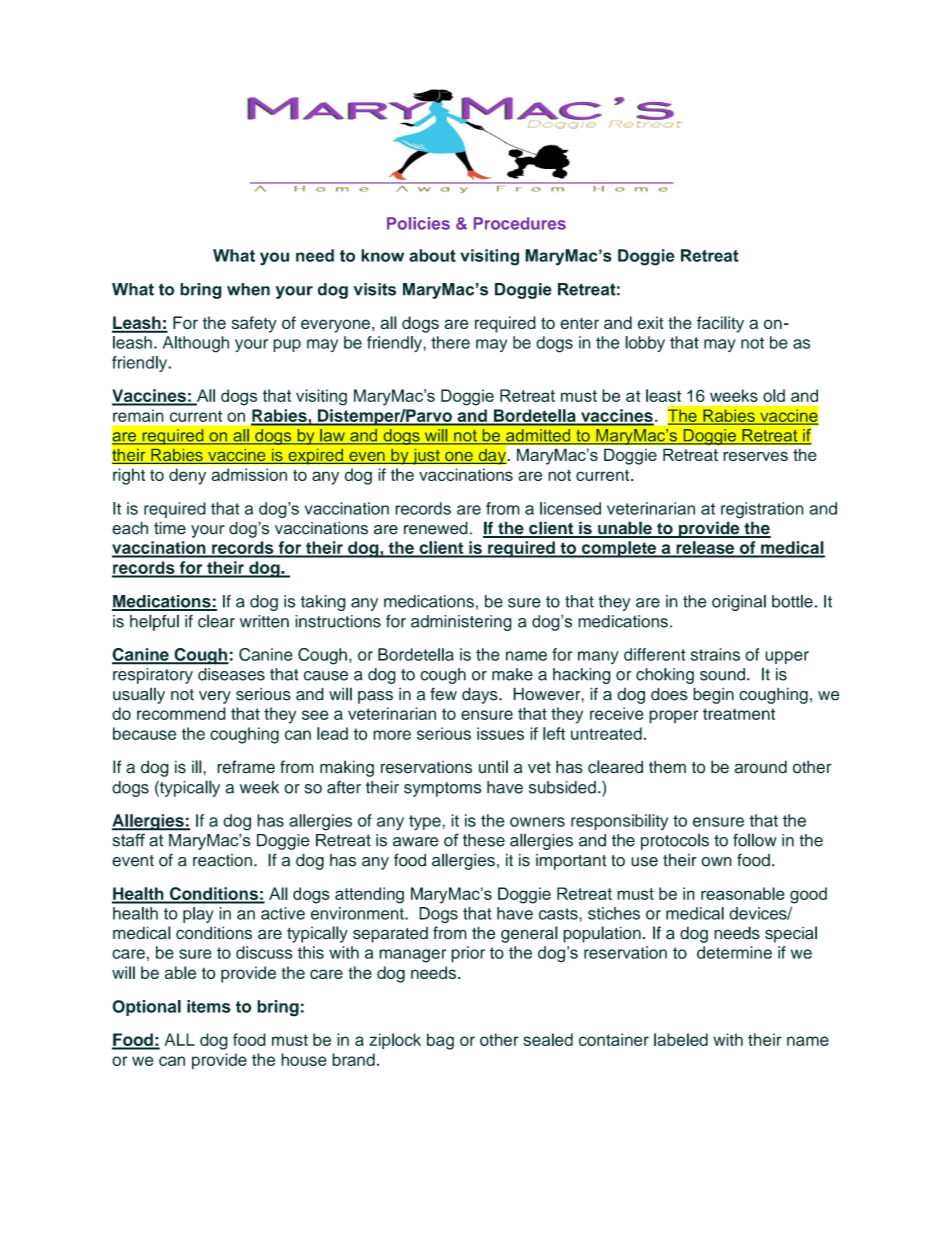 The image size is (952, 1233). I want to click on reframe, so click(246, 767).
